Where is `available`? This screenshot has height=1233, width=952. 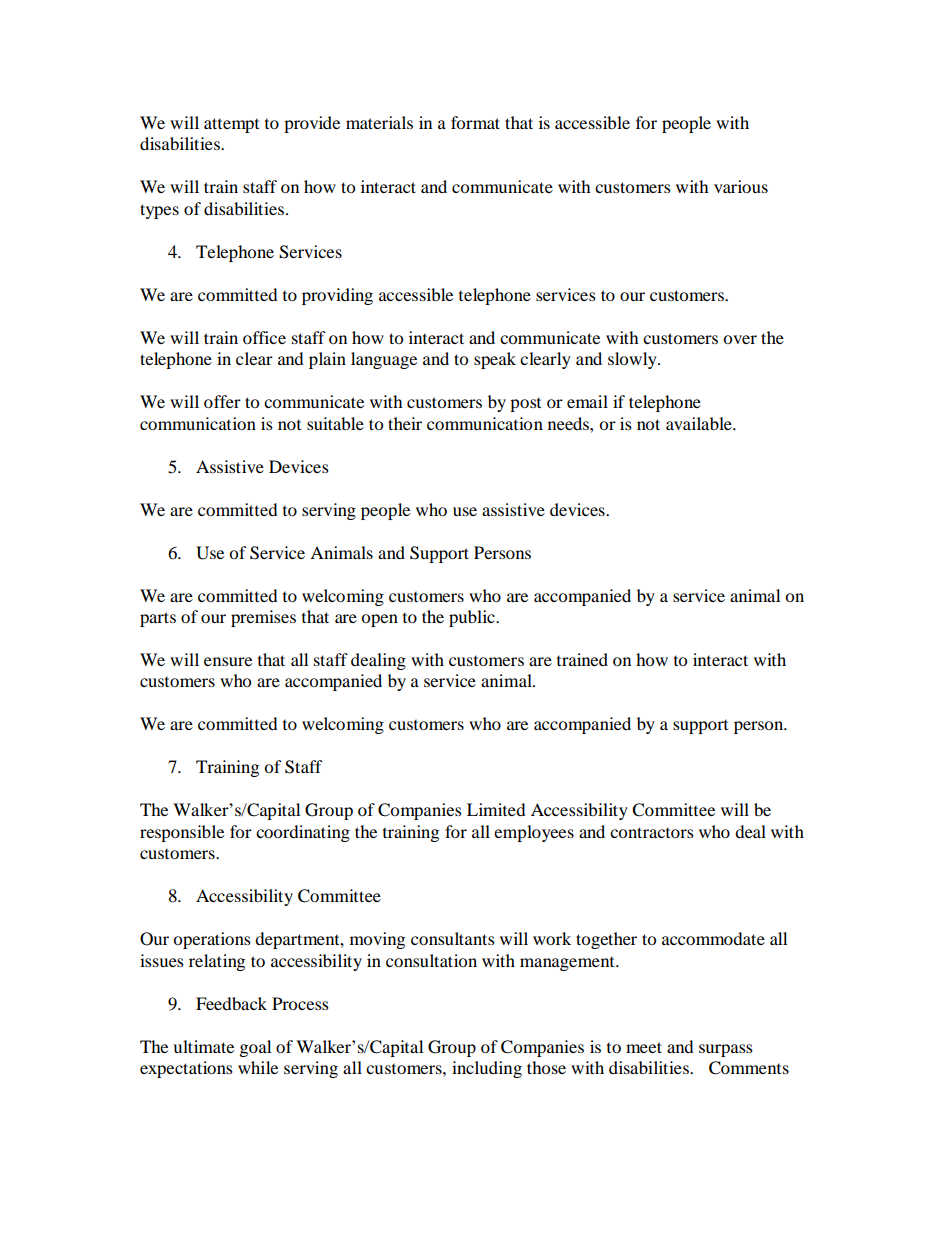
available is located at coordinates (700, 423).
